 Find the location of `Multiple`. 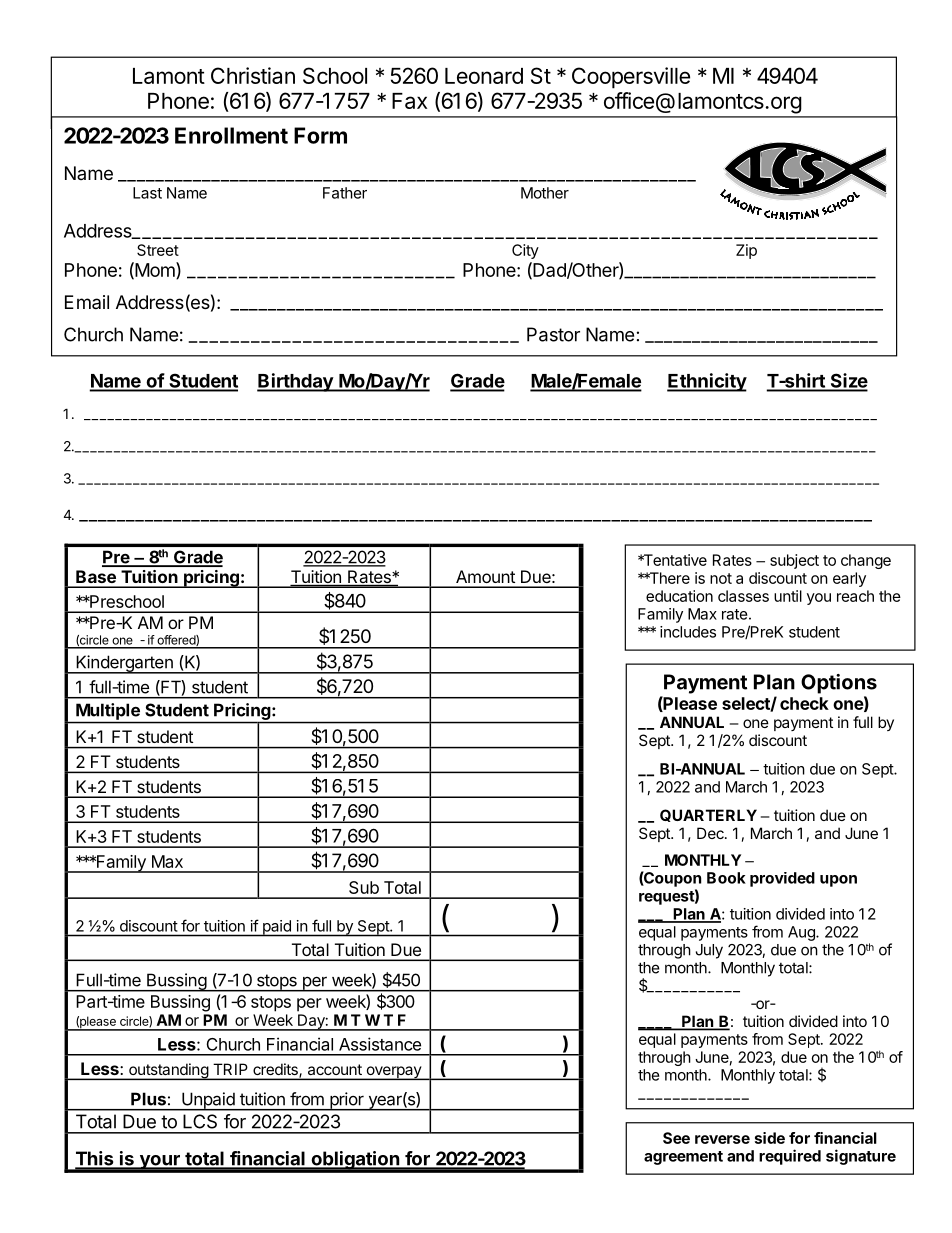

Multiple is located at coordinates (108, 711).
